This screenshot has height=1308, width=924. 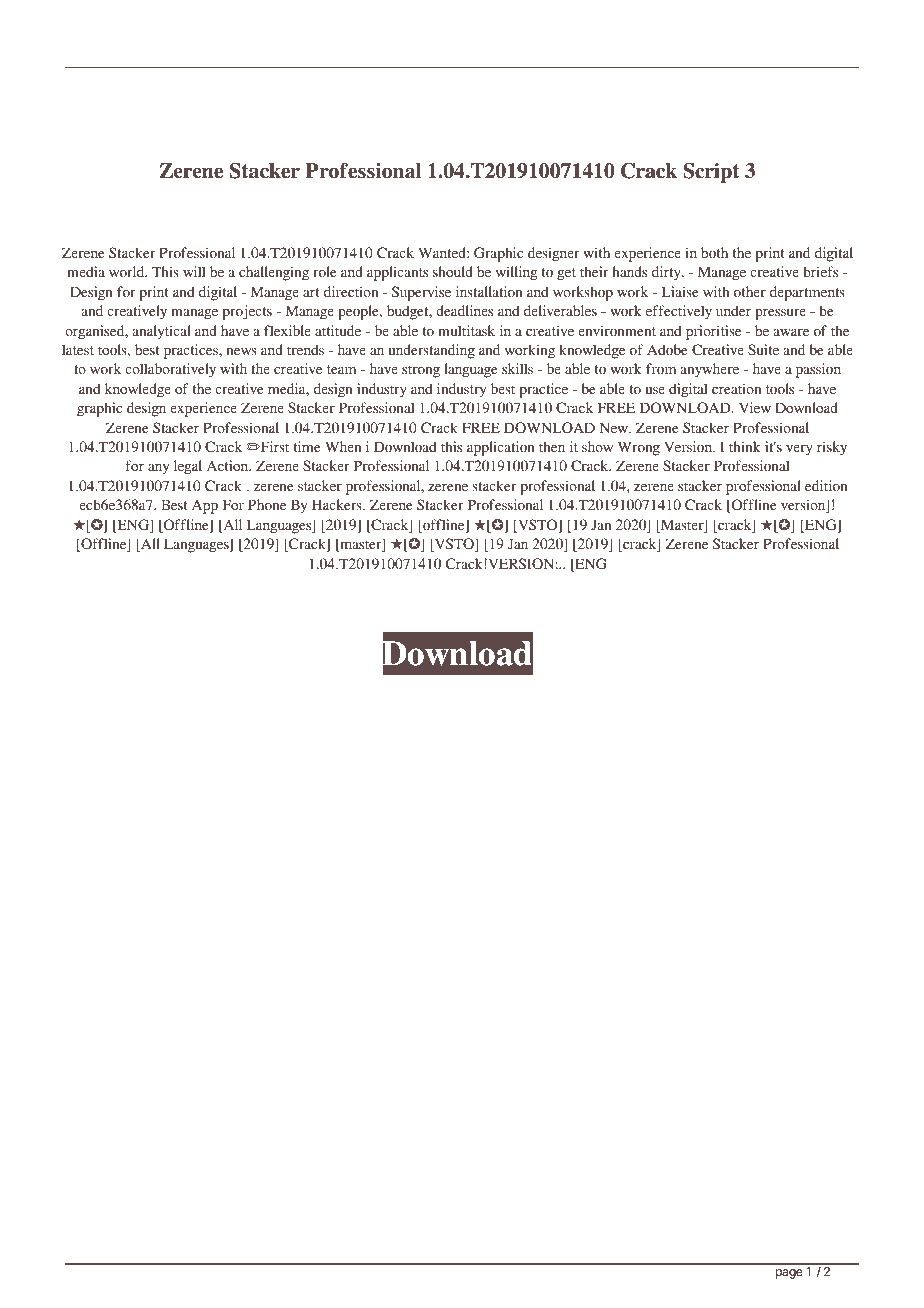 What do you see at coordinates (453, 271) in the screenshot?
I see `should` at bounding box center [453, 271].
